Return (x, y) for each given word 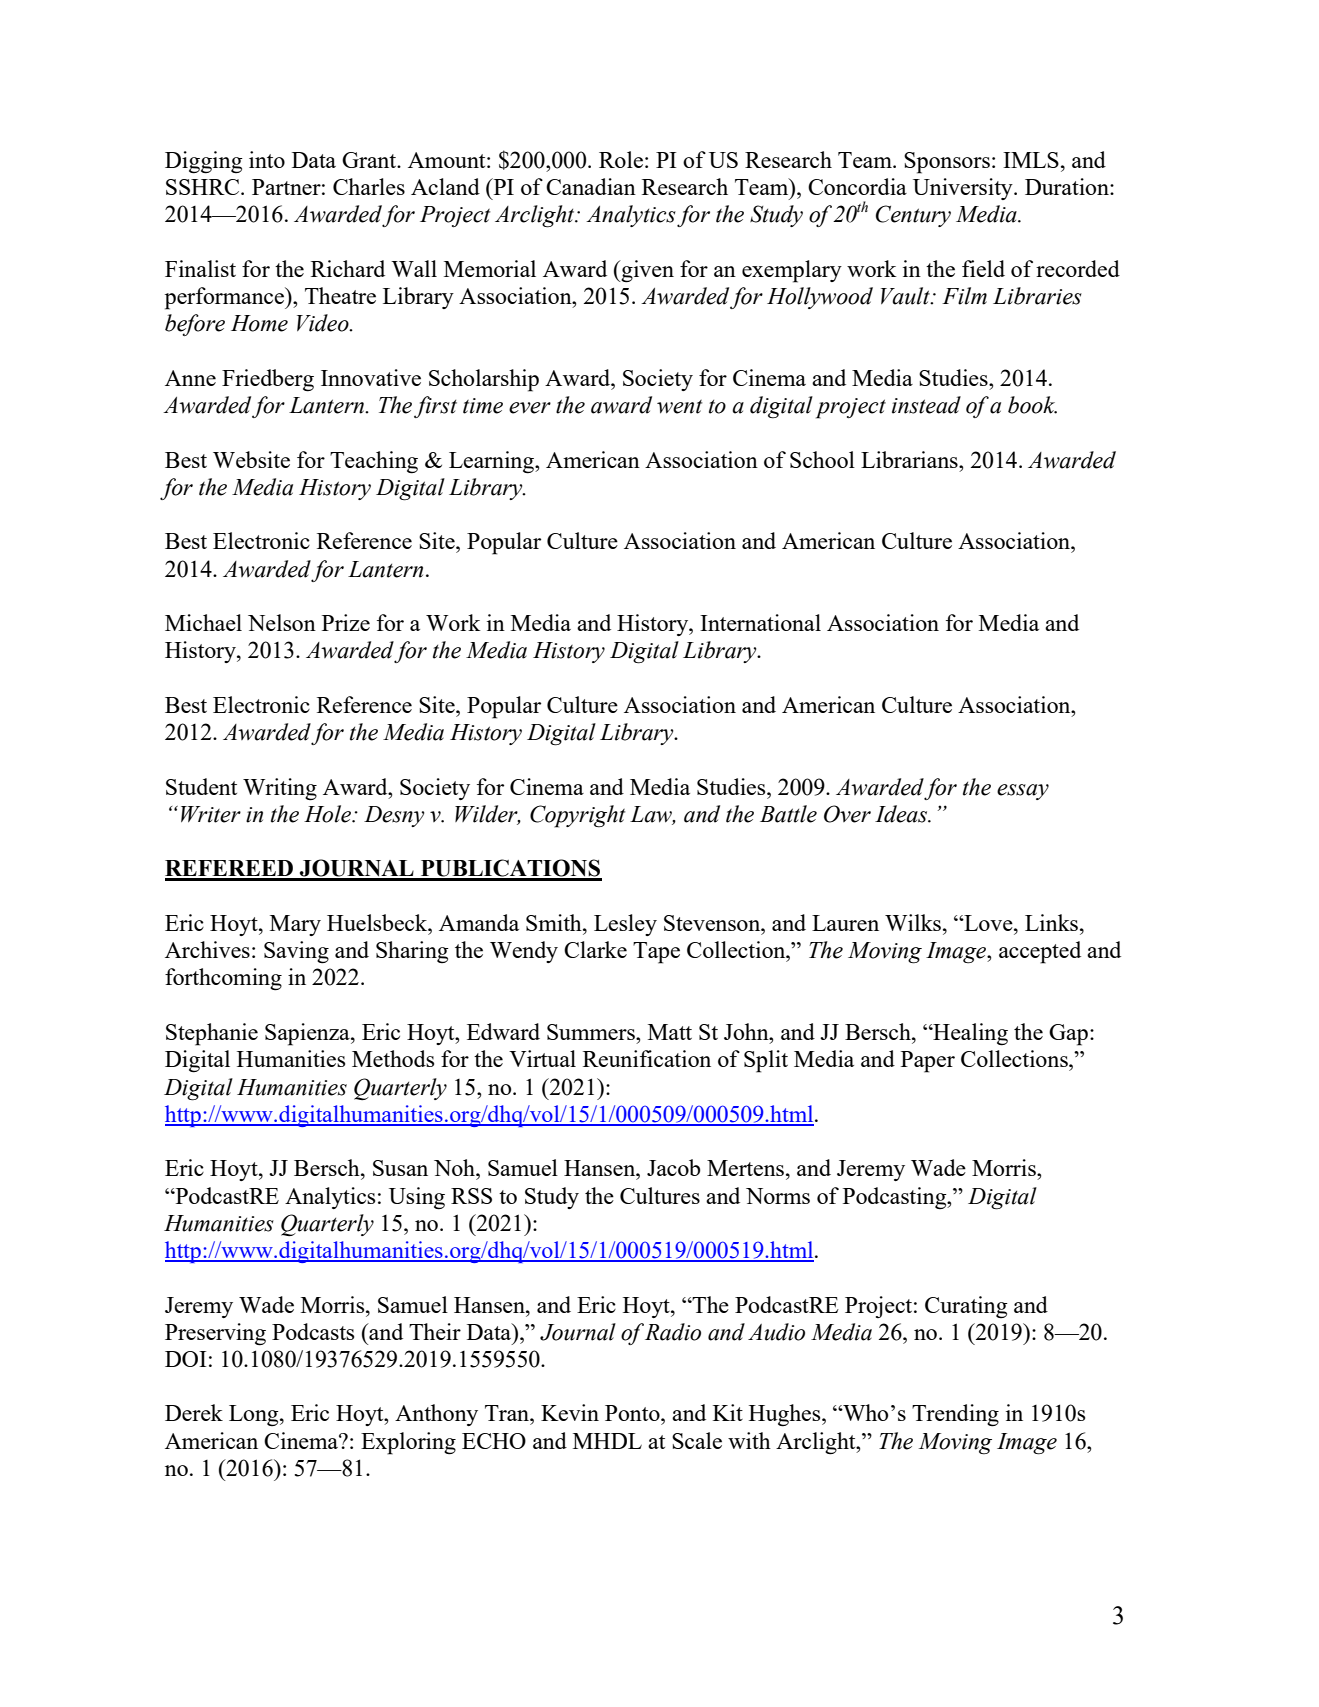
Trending (955, 1415)
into (267, 159)
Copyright (577, 816)
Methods (393, 1058)
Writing (280, 789)
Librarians (910, 459)
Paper (928, 1062)
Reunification (647, 1058)
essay (1023, 792)
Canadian (591, 186)
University (964, 189)
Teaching (374, 462)
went (679, 407)
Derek (194, 1412)
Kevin (570, 1412)
